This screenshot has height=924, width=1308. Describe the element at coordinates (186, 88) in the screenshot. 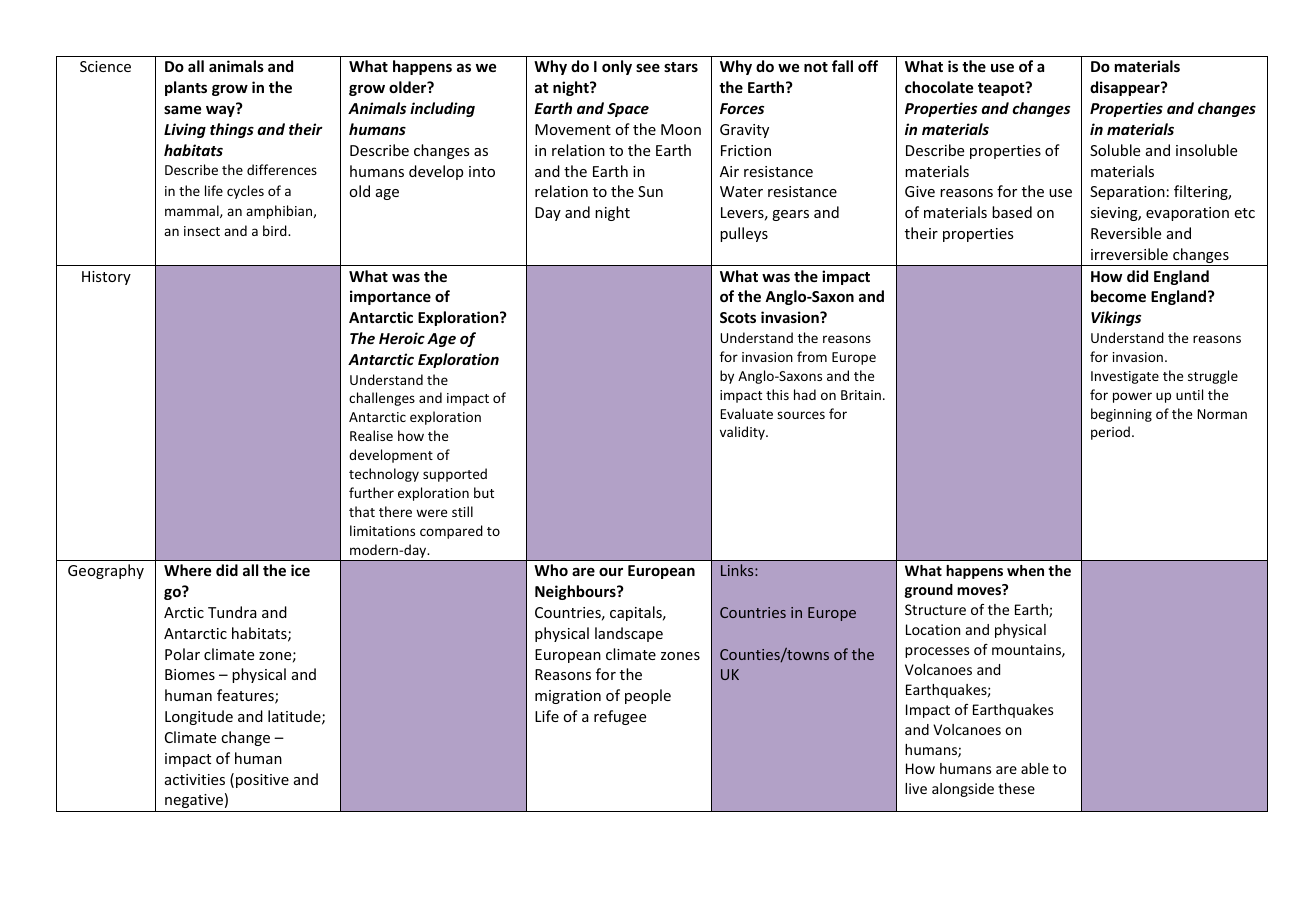

I see `plants` at that location.
